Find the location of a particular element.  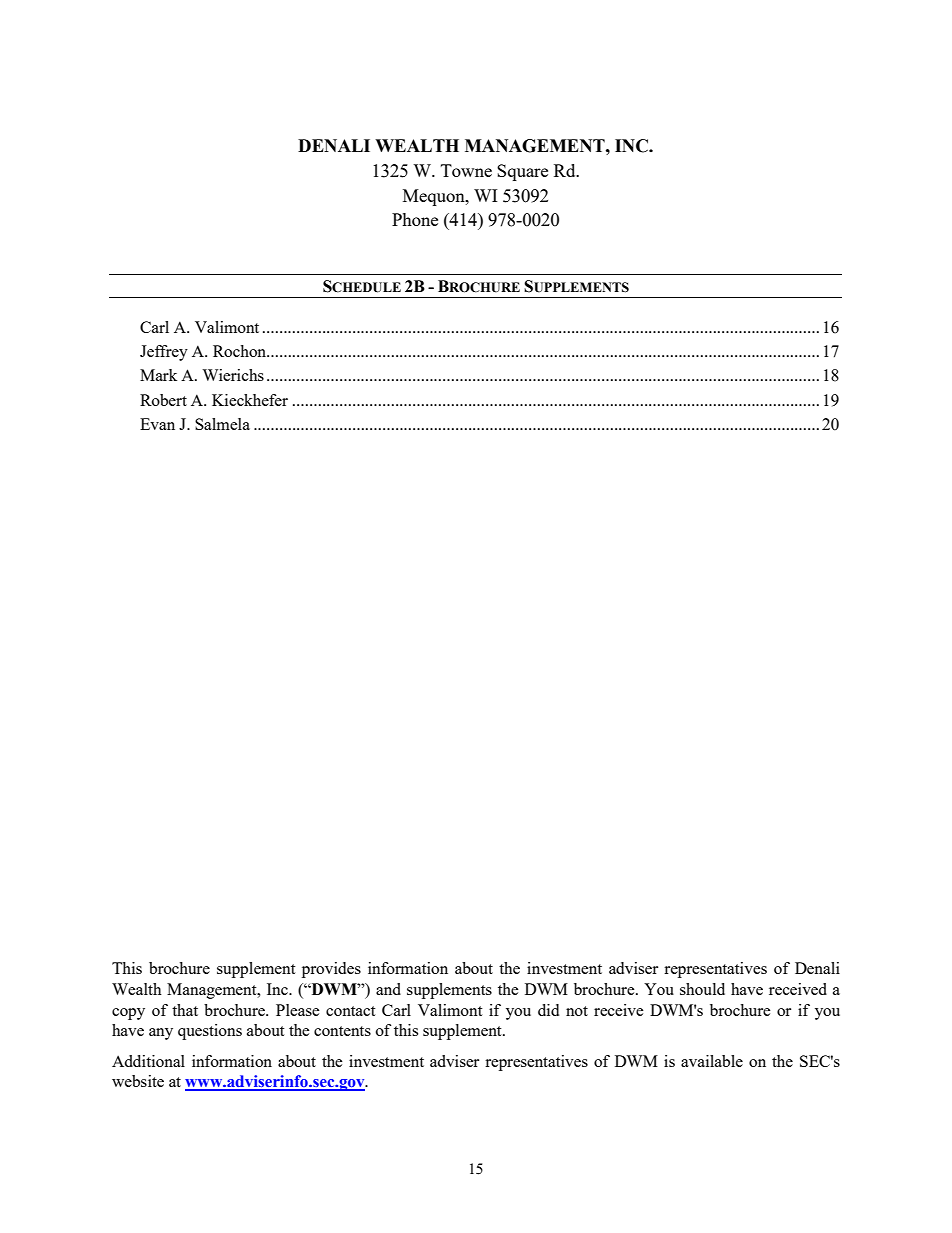

Square is located at coordinates (522, 172).
